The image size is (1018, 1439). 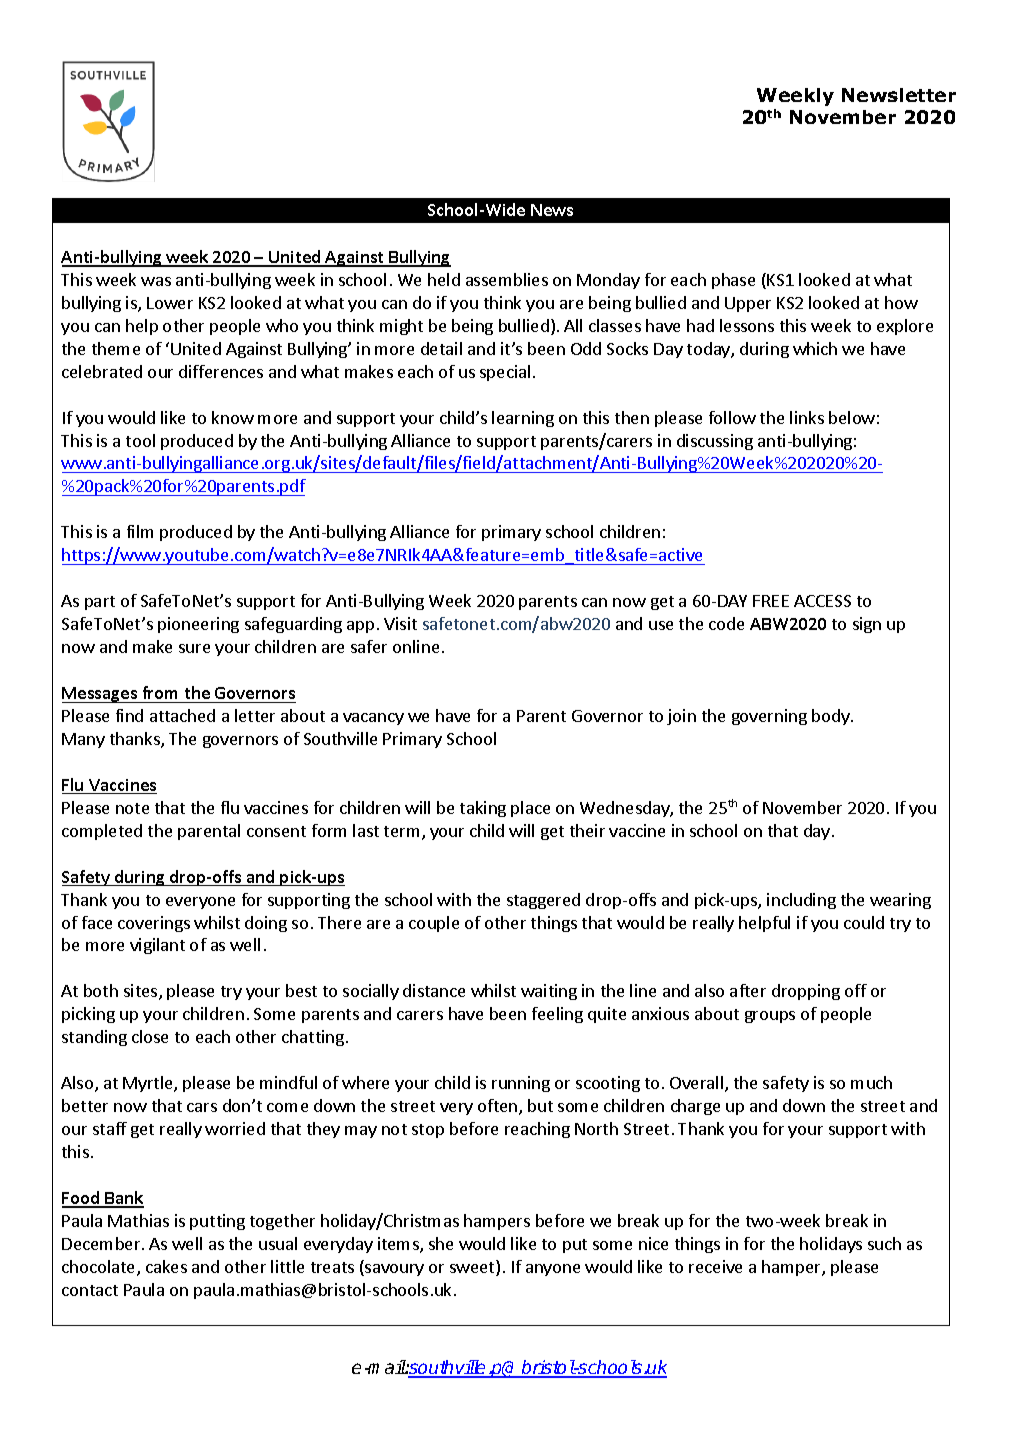 What do you see at coordinates (166, 1266) in the screenshot?
I see `cakes` at bounding box center [166, 1266].
